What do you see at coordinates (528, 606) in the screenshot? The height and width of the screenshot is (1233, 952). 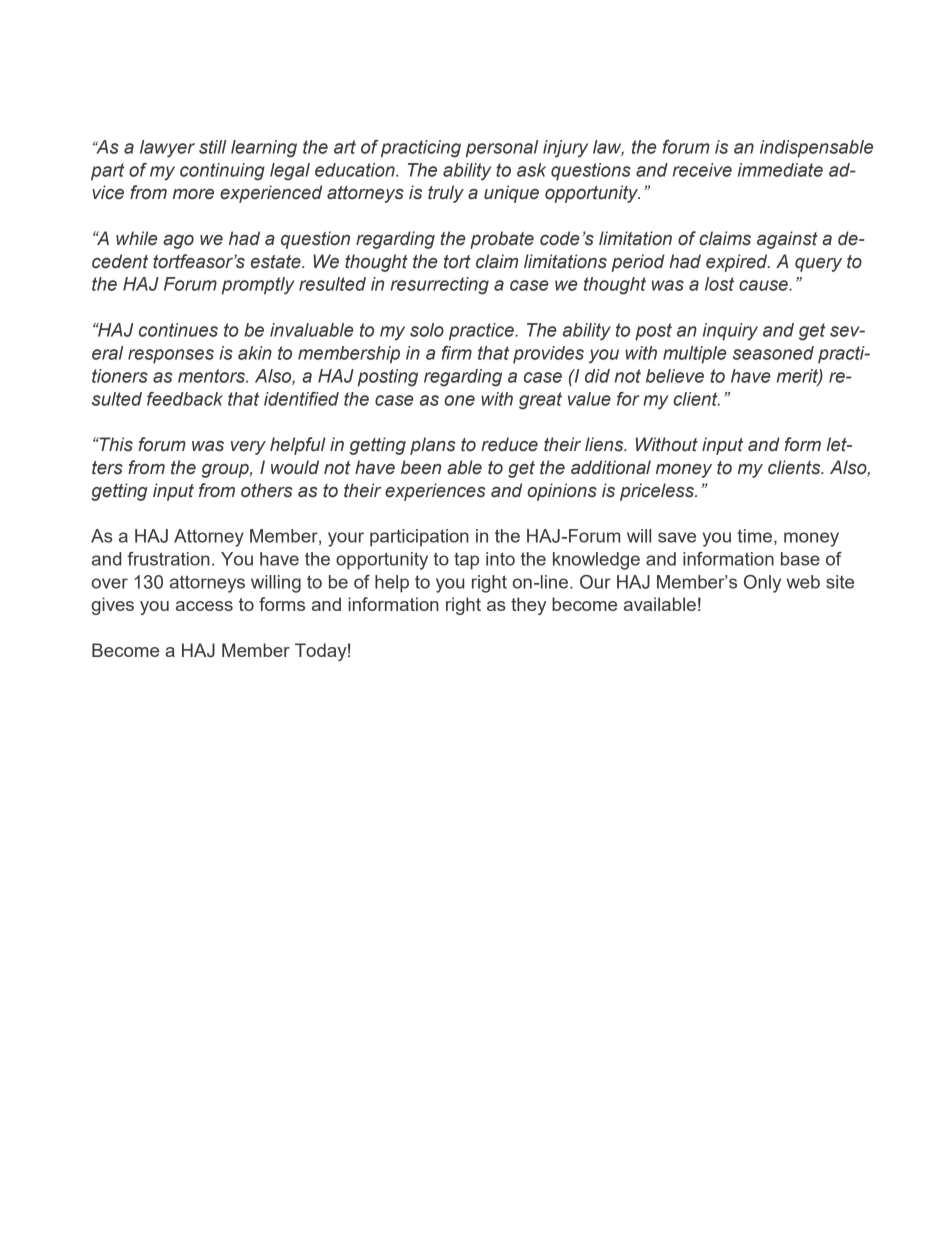 I see `they` at bounding box center [528, 606].
